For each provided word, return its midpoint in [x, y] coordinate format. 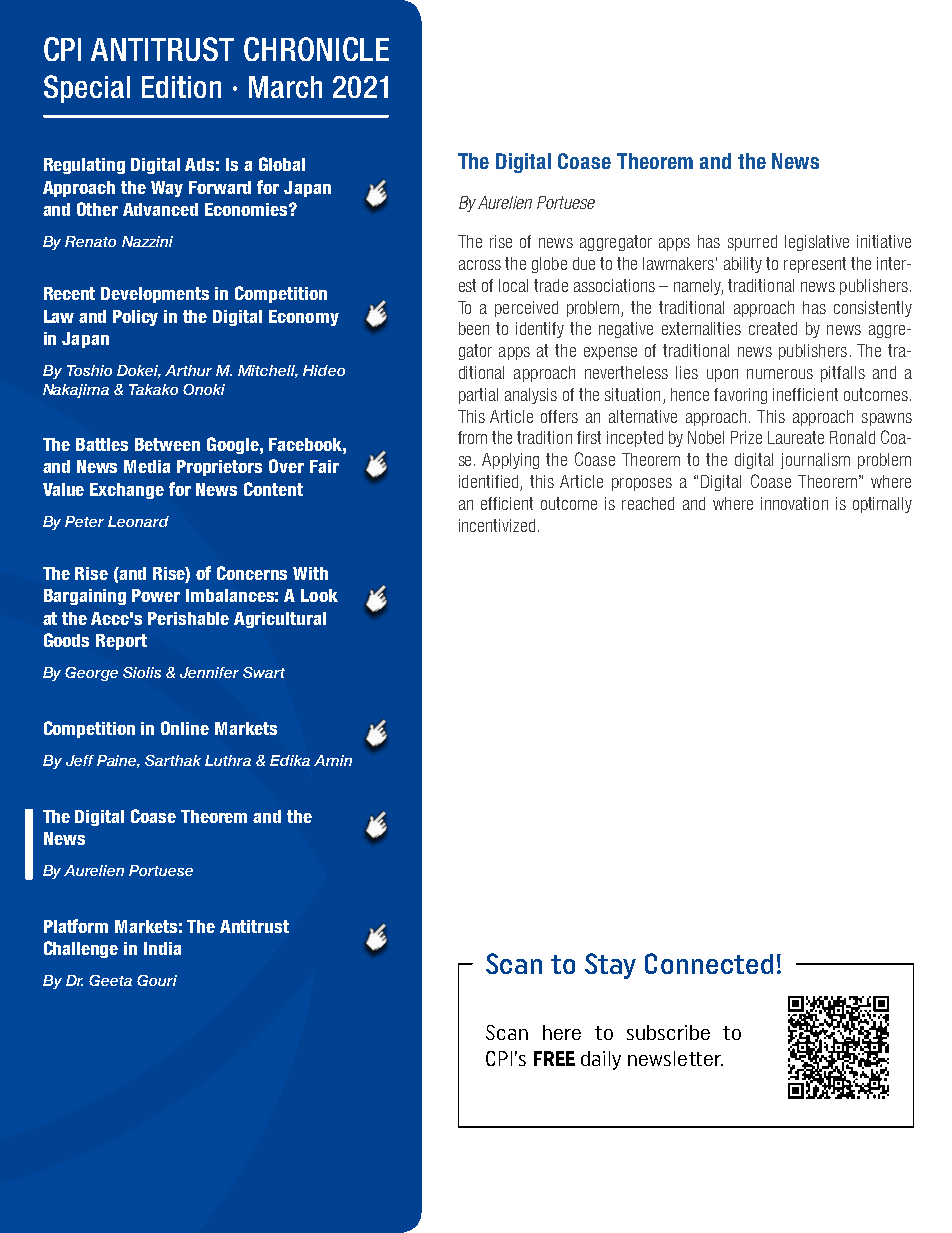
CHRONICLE [316, 49]
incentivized [497, 525]
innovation [794, 503]
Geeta [110, 980]
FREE [554, 1058]
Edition [181, 87]
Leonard [138, 521]
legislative [817, 243]
